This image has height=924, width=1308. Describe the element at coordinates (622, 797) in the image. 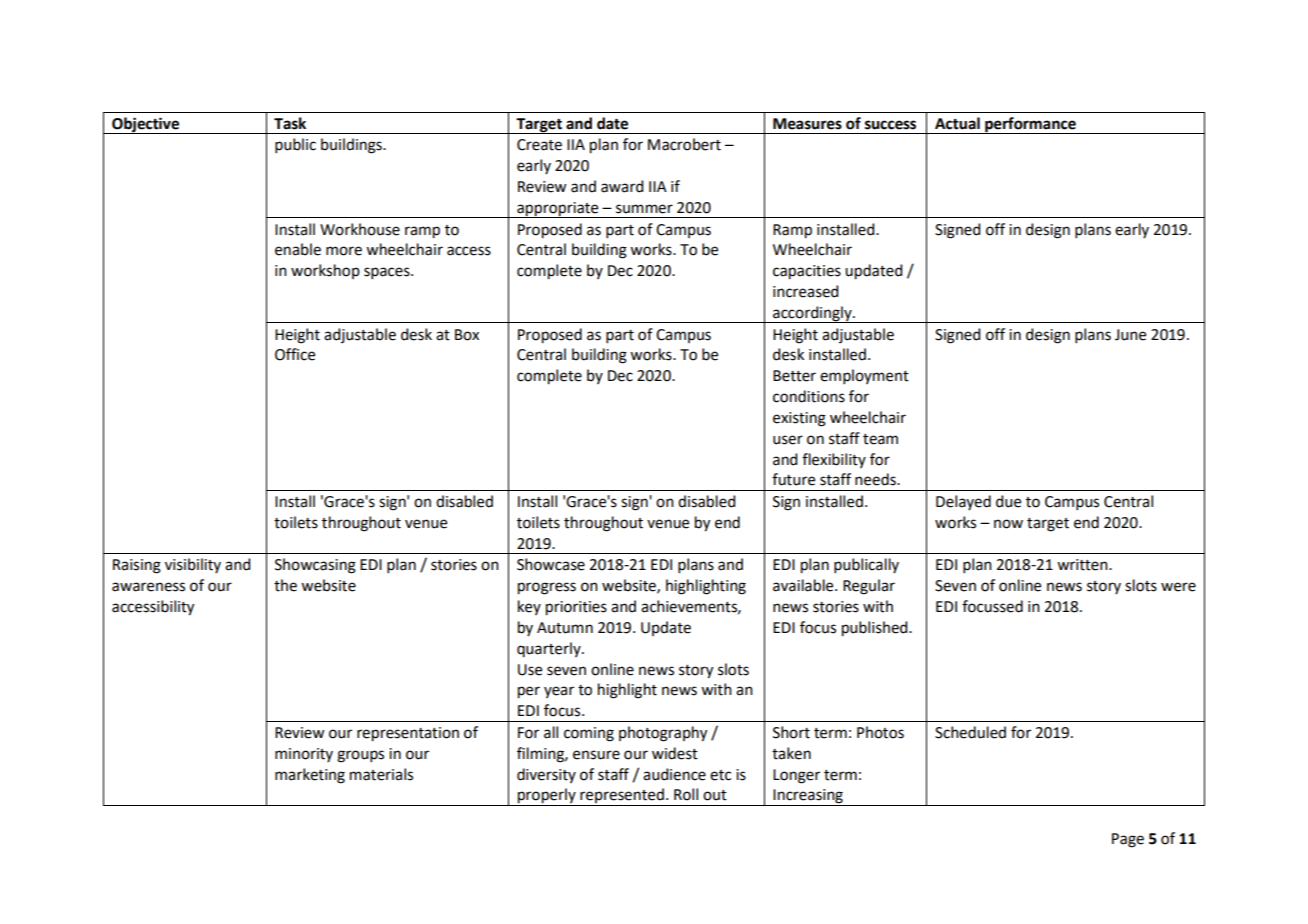

I see `represented` at that location.
